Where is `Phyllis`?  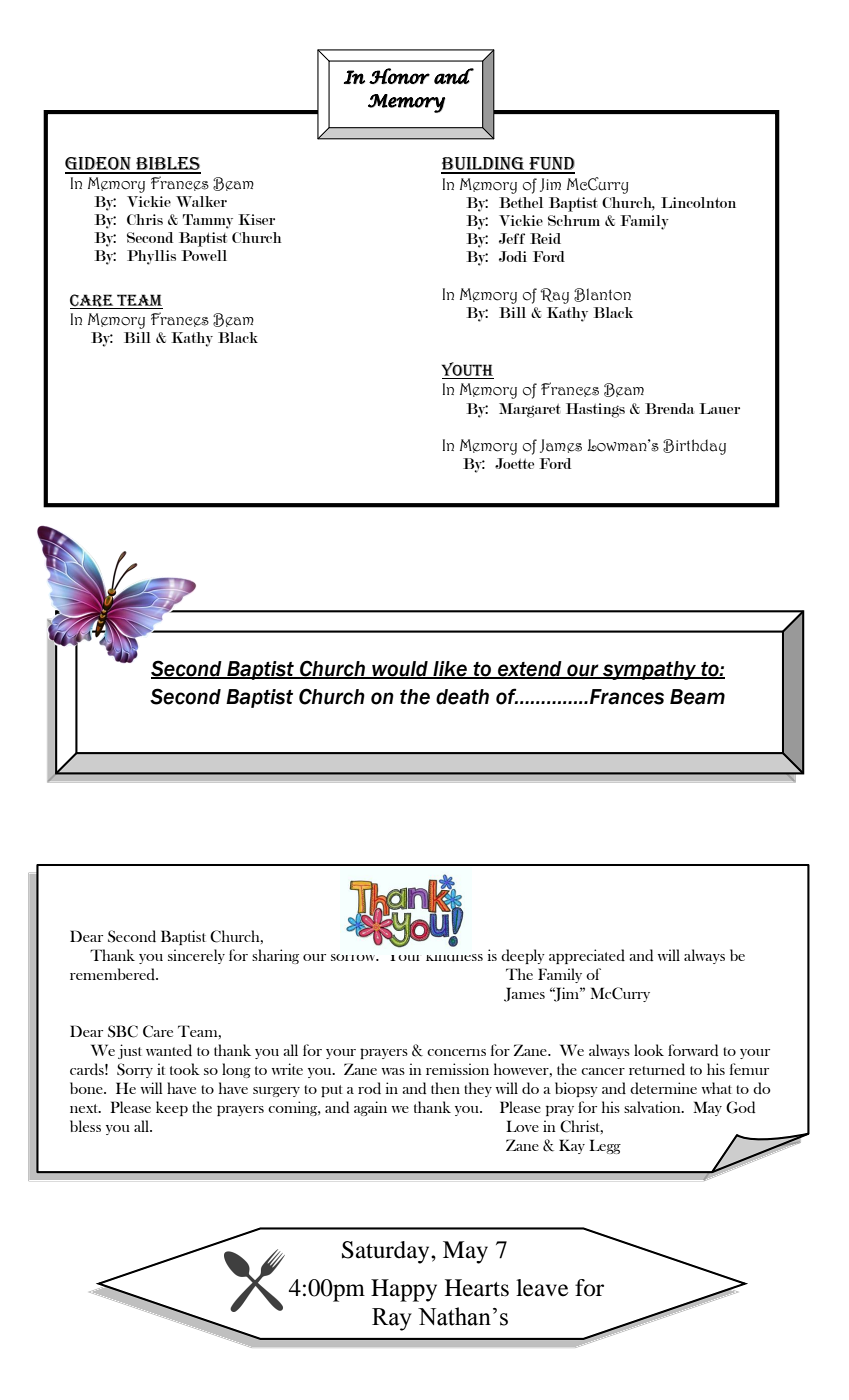 Phyllis is located at coordinates (151, 257).
